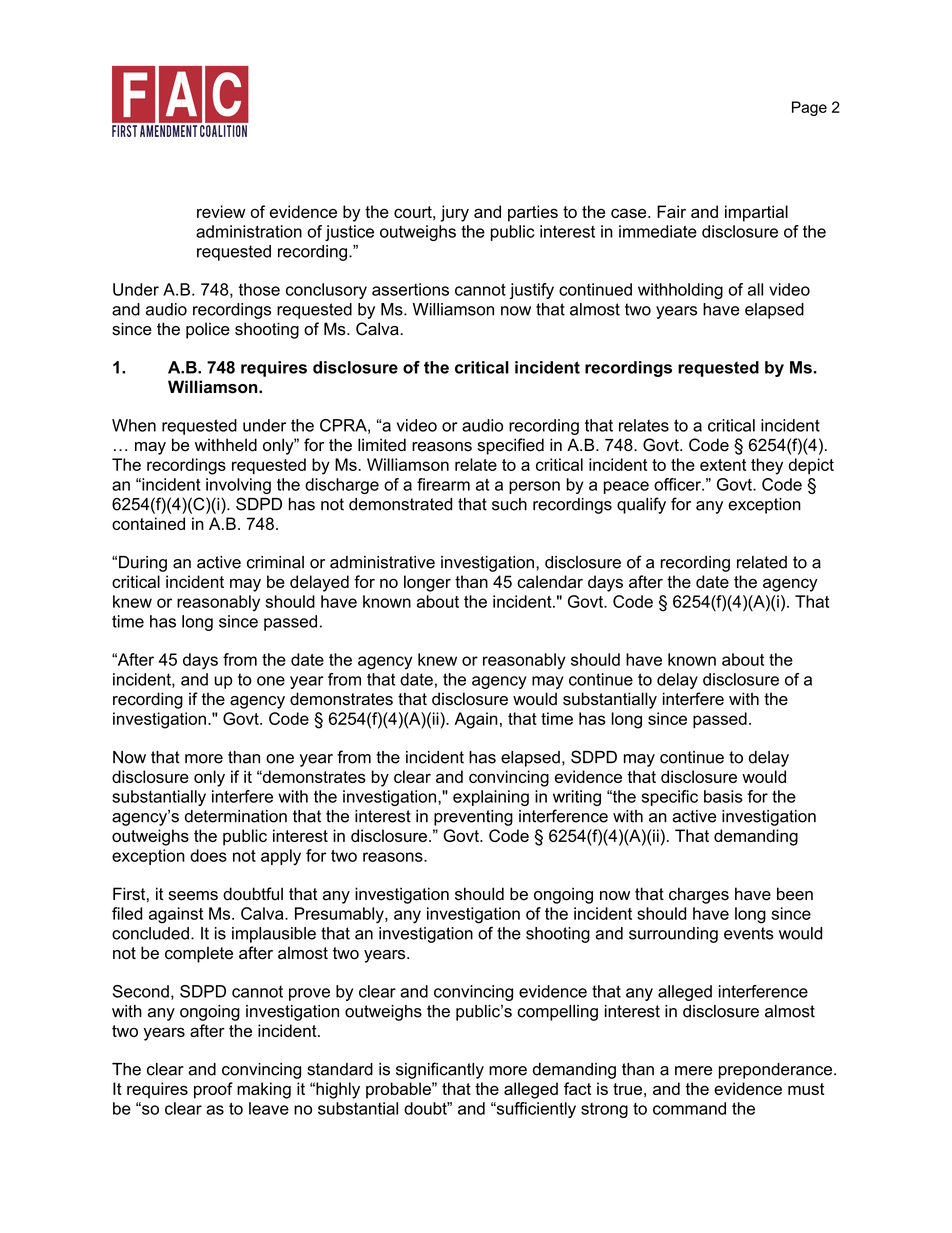 This screenshot has width=952, height=1233. Describe the element at coordinates (723, 796) in the screenshot. I see `basis` at that location.
